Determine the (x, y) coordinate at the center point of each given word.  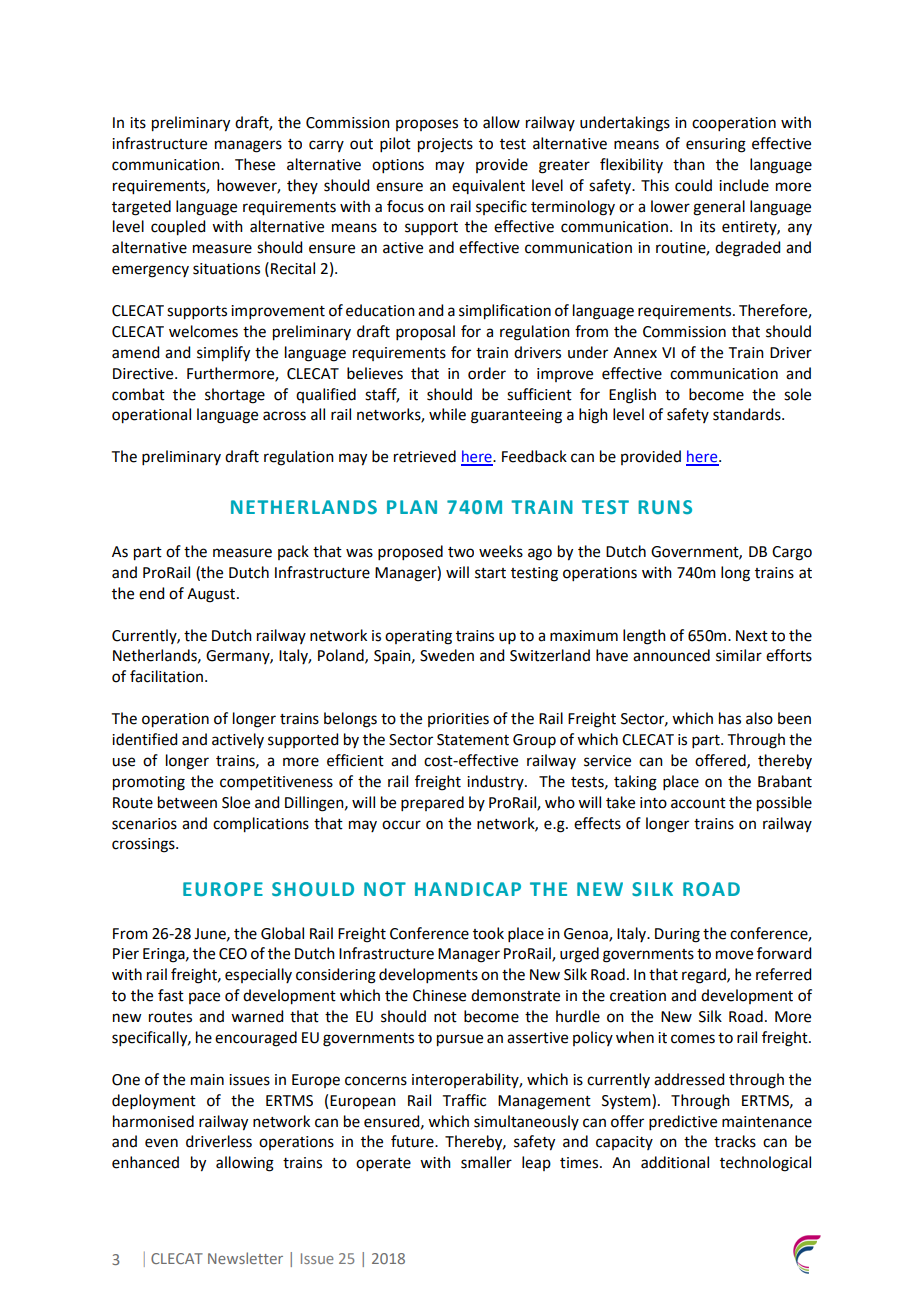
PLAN (412, 507)
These (255, 164)
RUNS (665, 507)
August (212, 595)
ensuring (716, 145)
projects (445, 145)
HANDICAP (468, 889)
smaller (486, 1162)
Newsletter (245, 1258)
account (698, 803)
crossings (144, 845)
